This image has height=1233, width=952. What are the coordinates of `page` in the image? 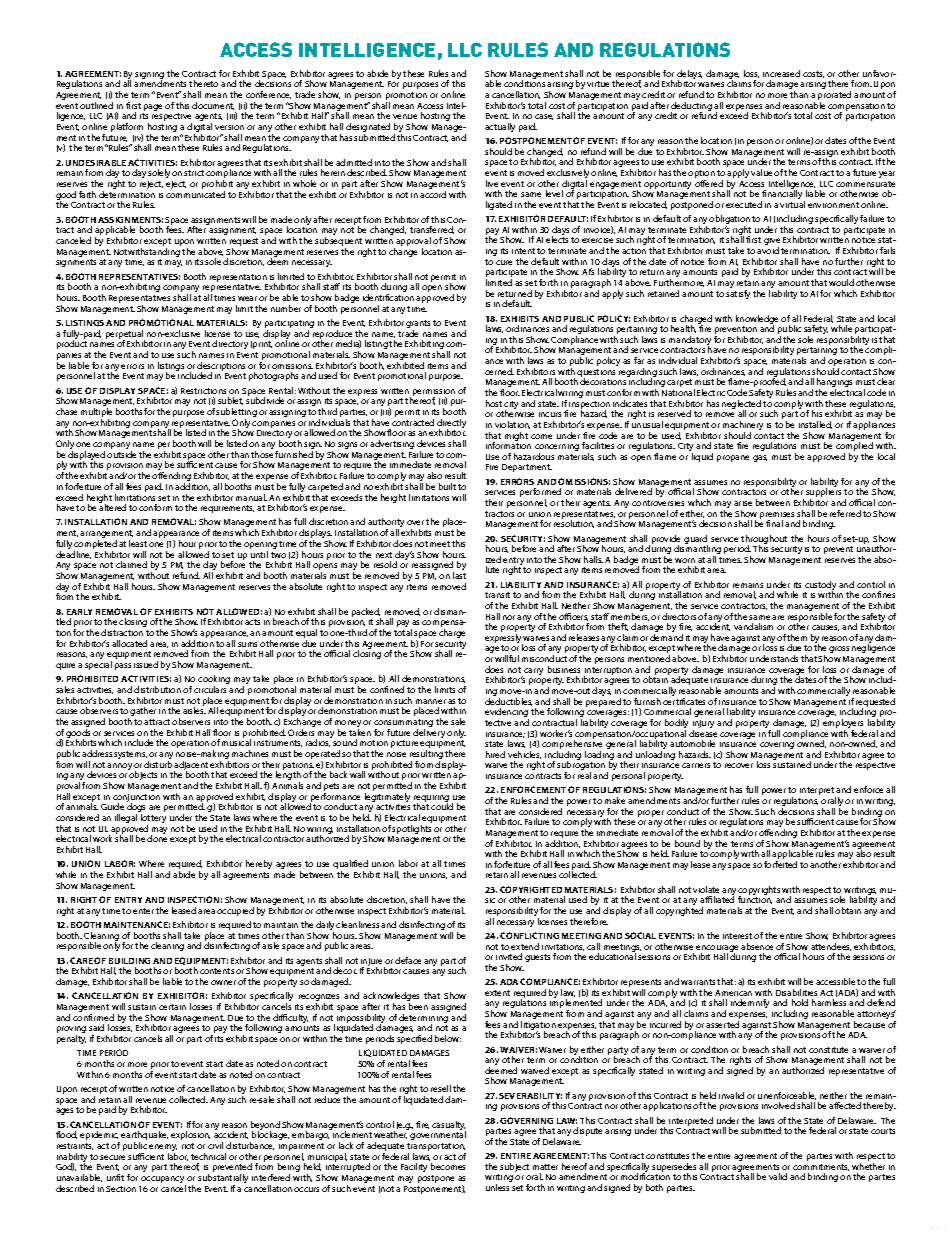 It's located at (152, 109).
